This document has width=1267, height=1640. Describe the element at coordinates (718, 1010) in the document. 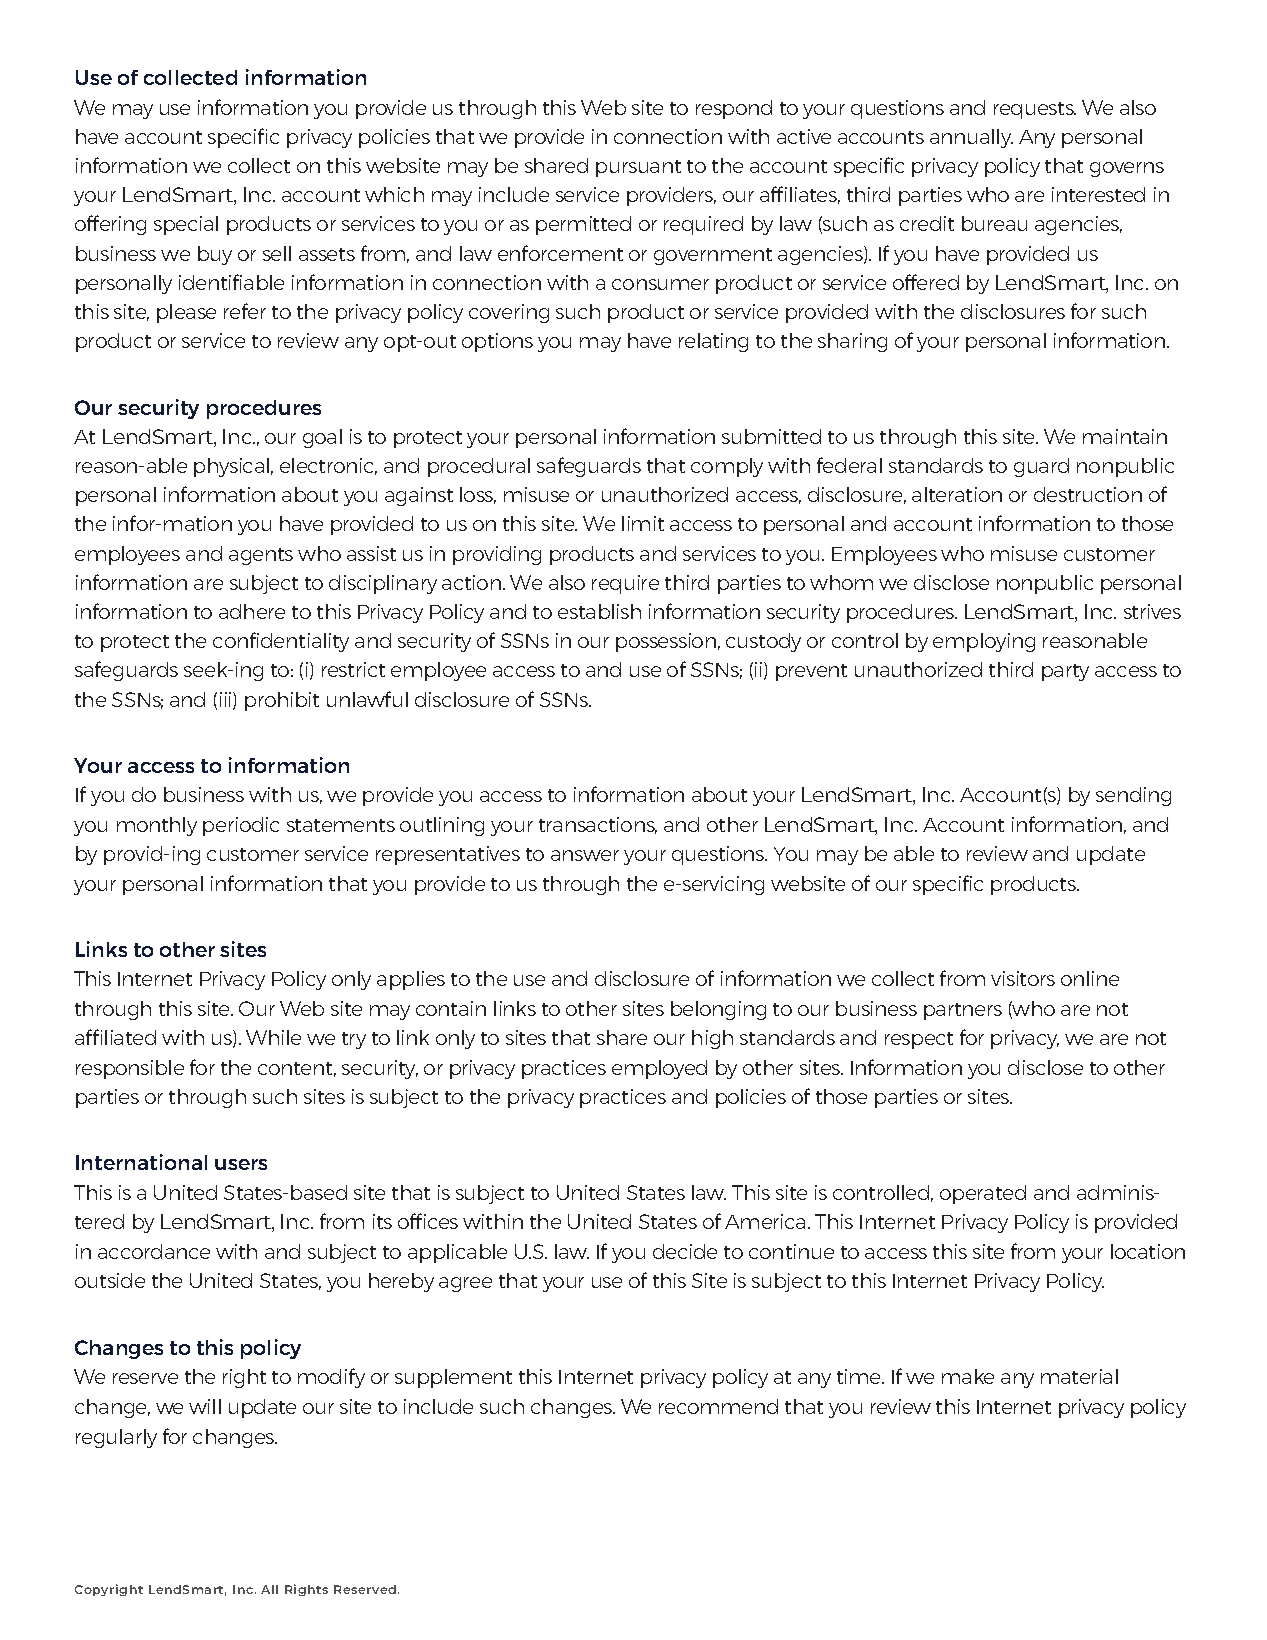

I see `belonging` at that location.
